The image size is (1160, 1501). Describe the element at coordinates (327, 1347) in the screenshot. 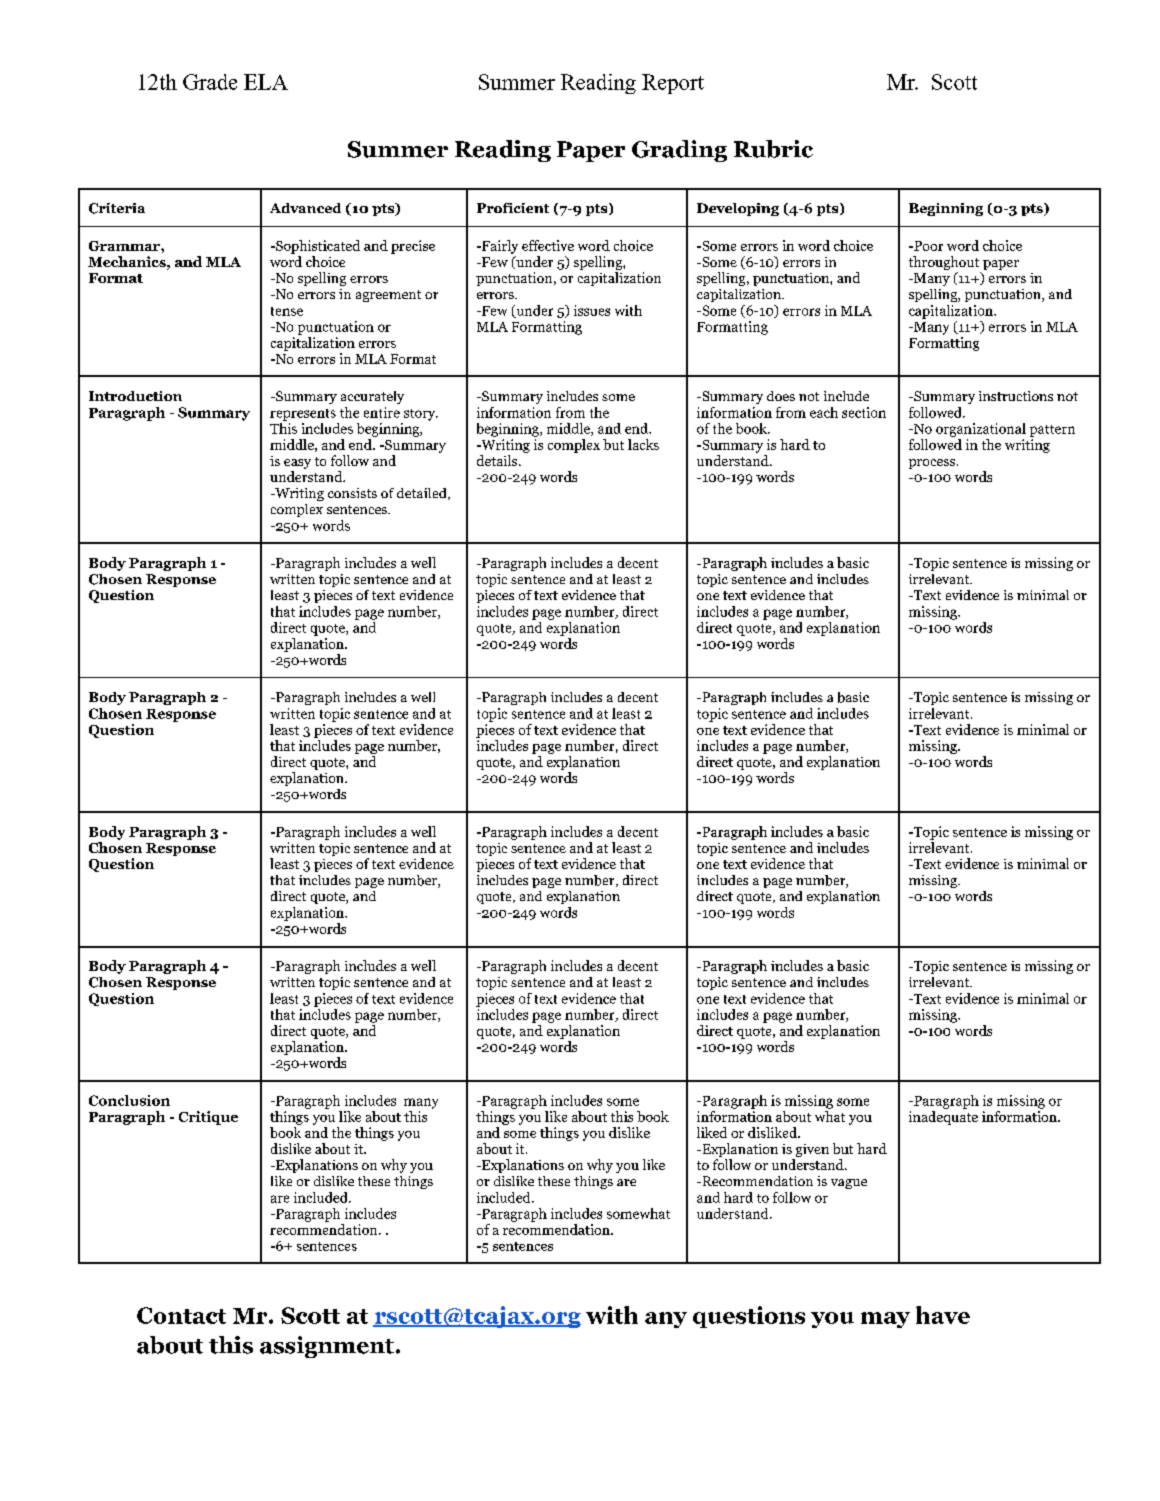

I see `assignment` at that location.
